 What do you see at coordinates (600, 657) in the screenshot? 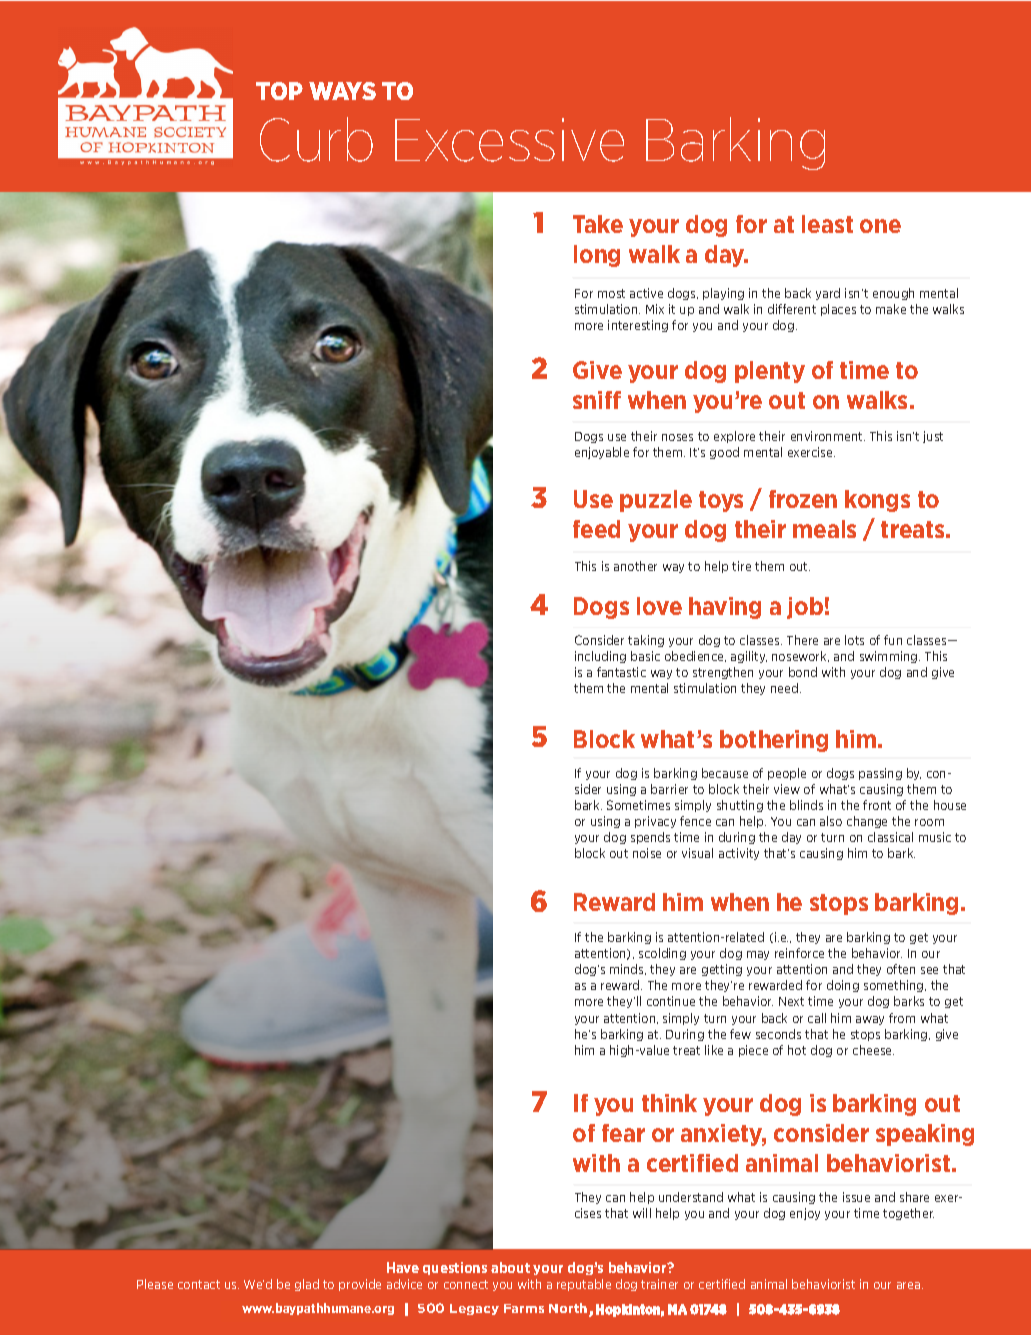
I see `including` at bounding box center [600, 657].
